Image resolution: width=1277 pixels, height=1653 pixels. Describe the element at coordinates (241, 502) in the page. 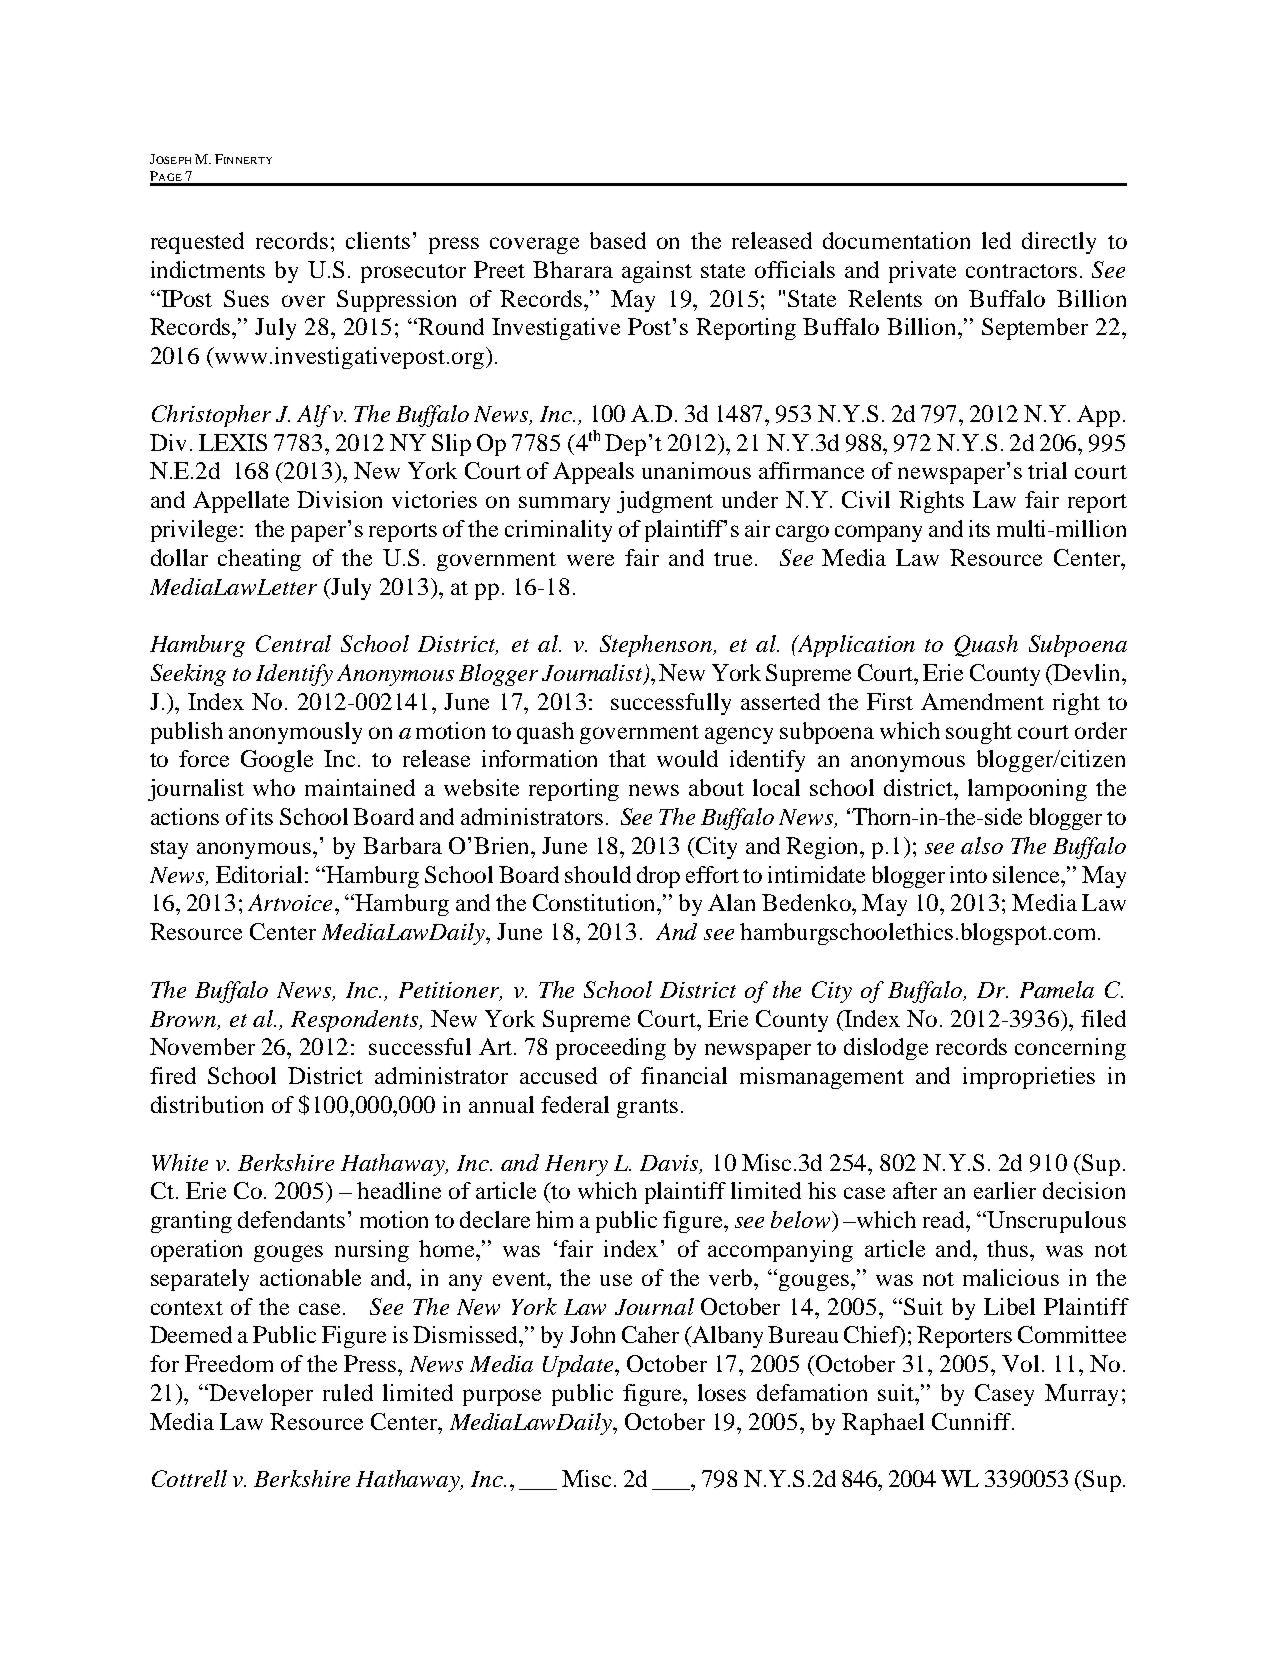

I see `Appellate` at that location.
